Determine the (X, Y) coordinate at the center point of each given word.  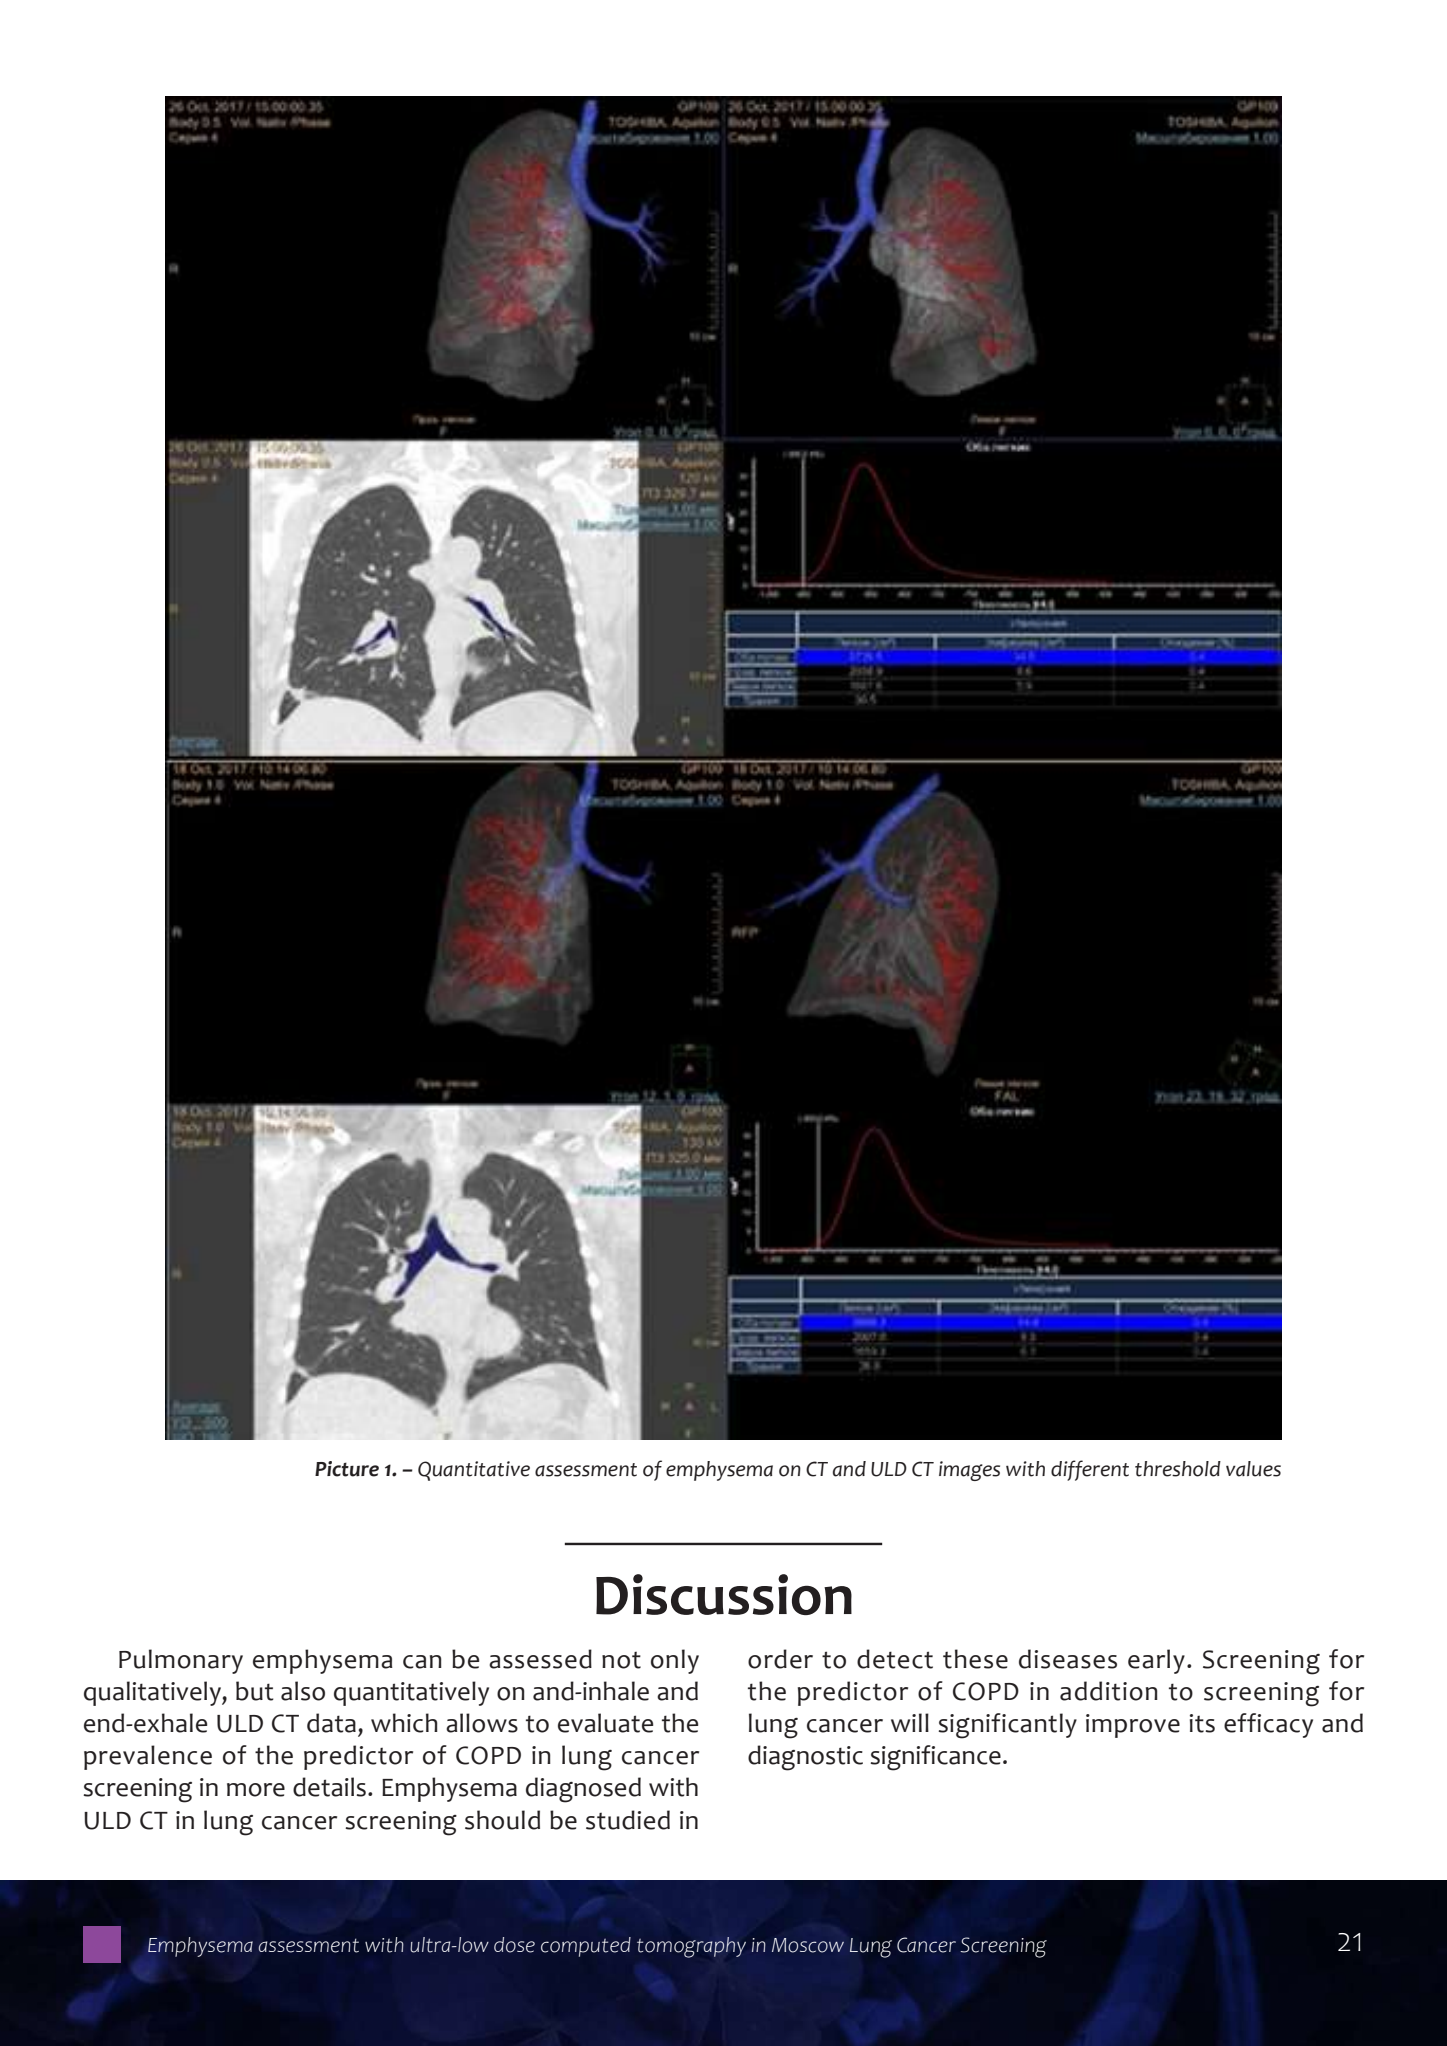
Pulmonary (181, 1661)
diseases (1068, 1659)
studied (628, 1820)
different (1090, 1470)
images (969, 1471)
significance (935, 1758)
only (675, 1661)
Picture (347, 1469)
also (303, 1691)
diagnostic (805, 1758)
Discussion (724, 1594)
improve (1133, 1726)
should (502, 1820)
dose (514, 1945)
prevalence (148, 1757)
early (1156, 1661)
